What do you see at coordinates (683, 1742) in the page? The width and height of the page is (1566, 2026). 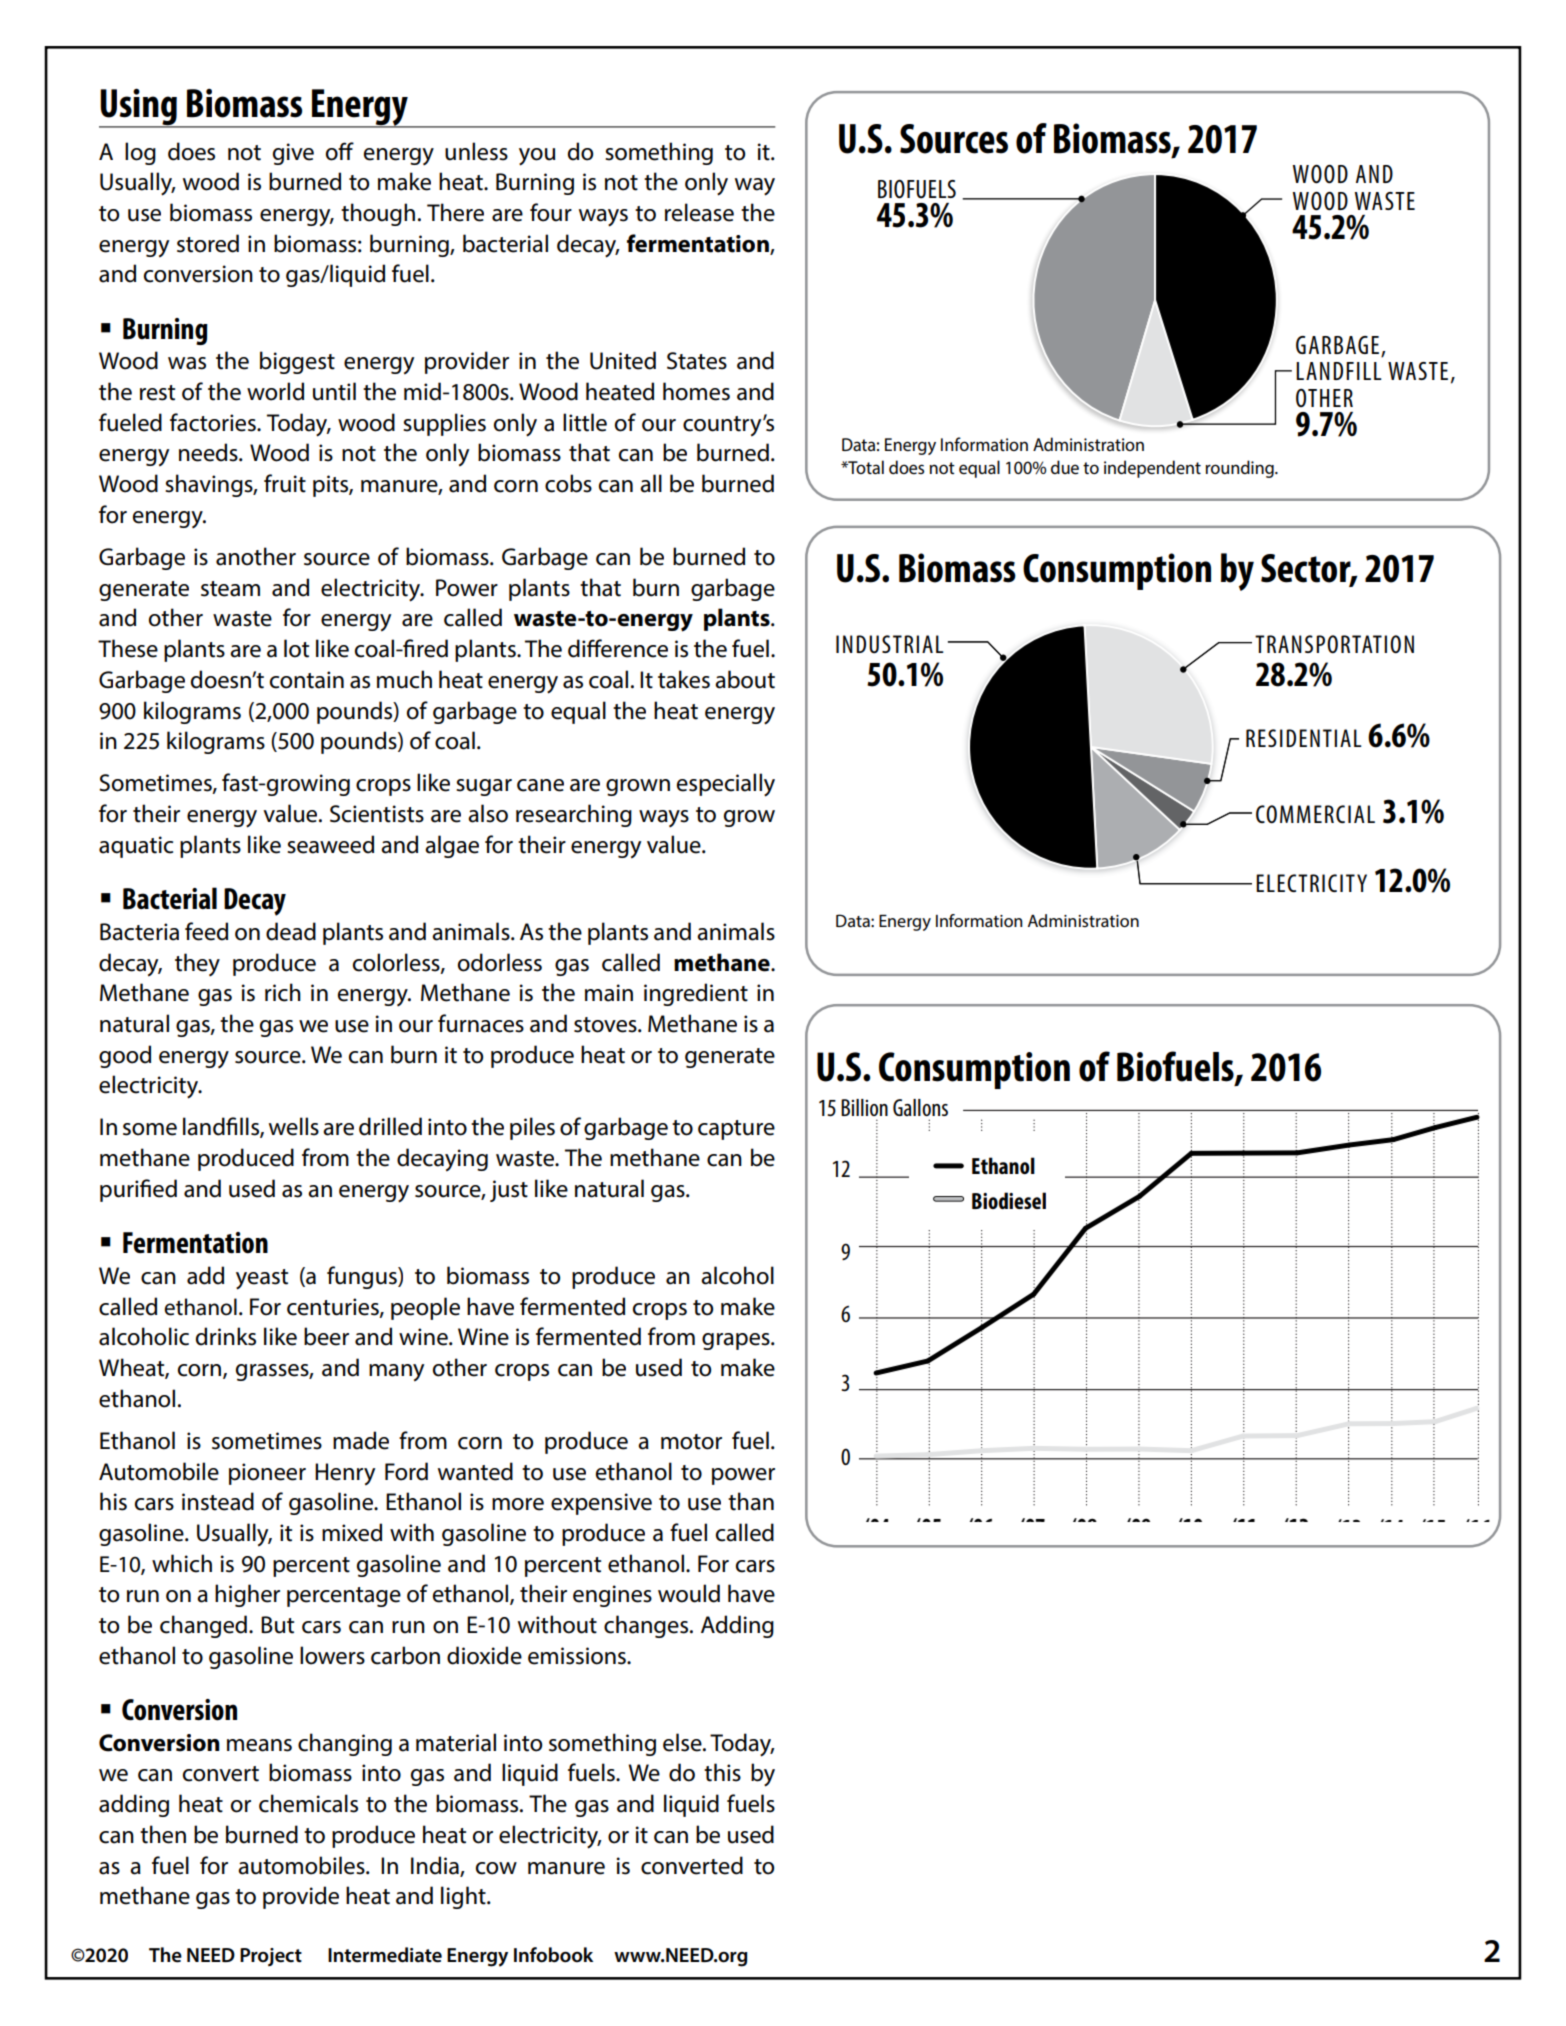 I see `else` at bounding box center [683, 1742].
